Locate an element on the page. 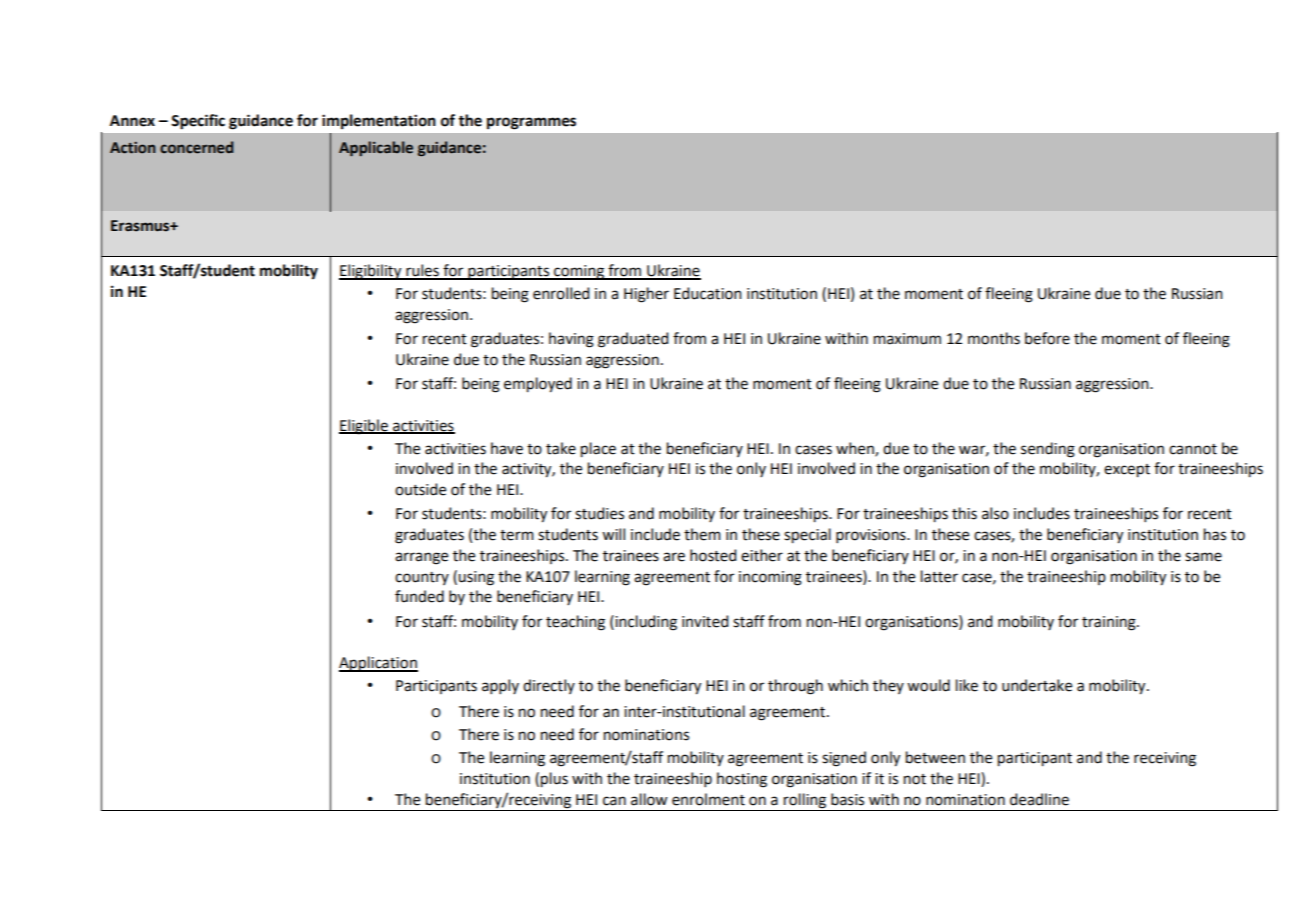 The height and width of the page is (924, 1308). same is located at coordinates (1203, 557).
